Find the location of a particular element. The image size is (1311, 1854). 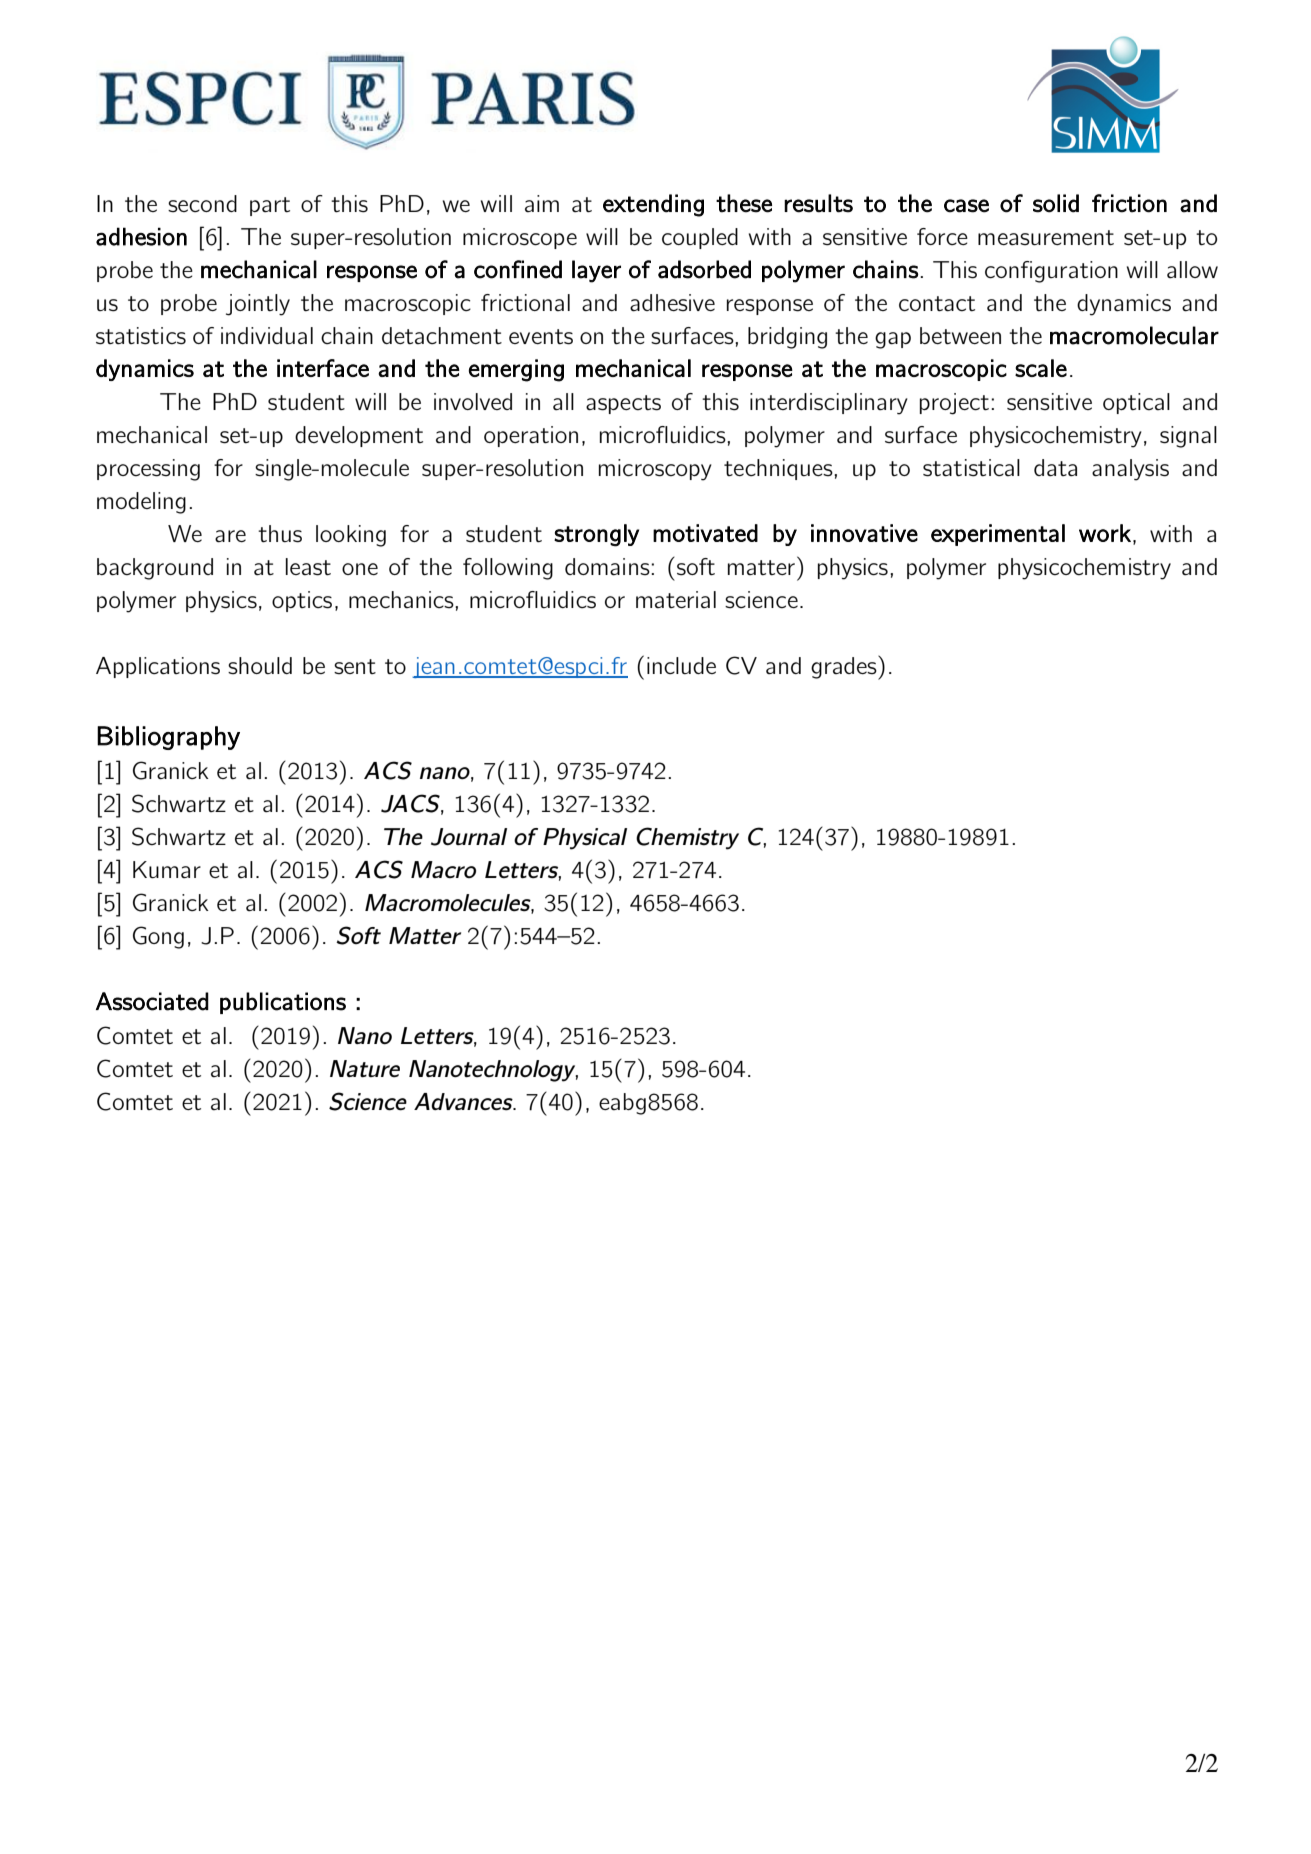

include is located at coordinates (681, 665).
